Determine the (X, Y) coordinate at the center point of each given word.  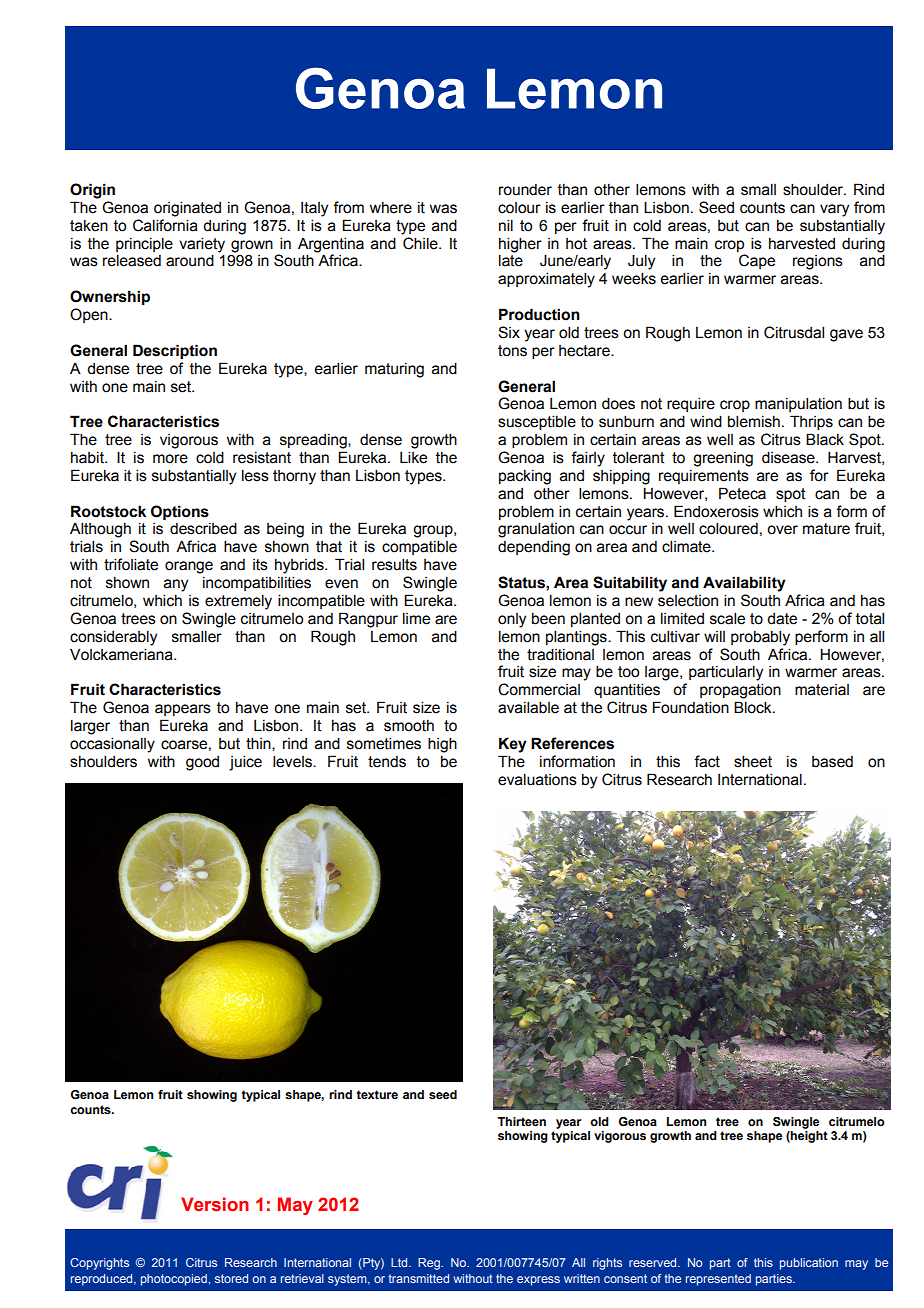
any (176, 585)
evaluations (537, 779)
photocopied (174, 1280)
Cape (757, 261)
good (202, 763)
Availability (744, 584)
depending (534, 548)
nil (506, 225)
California (165, 225)
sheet (753, 761)
